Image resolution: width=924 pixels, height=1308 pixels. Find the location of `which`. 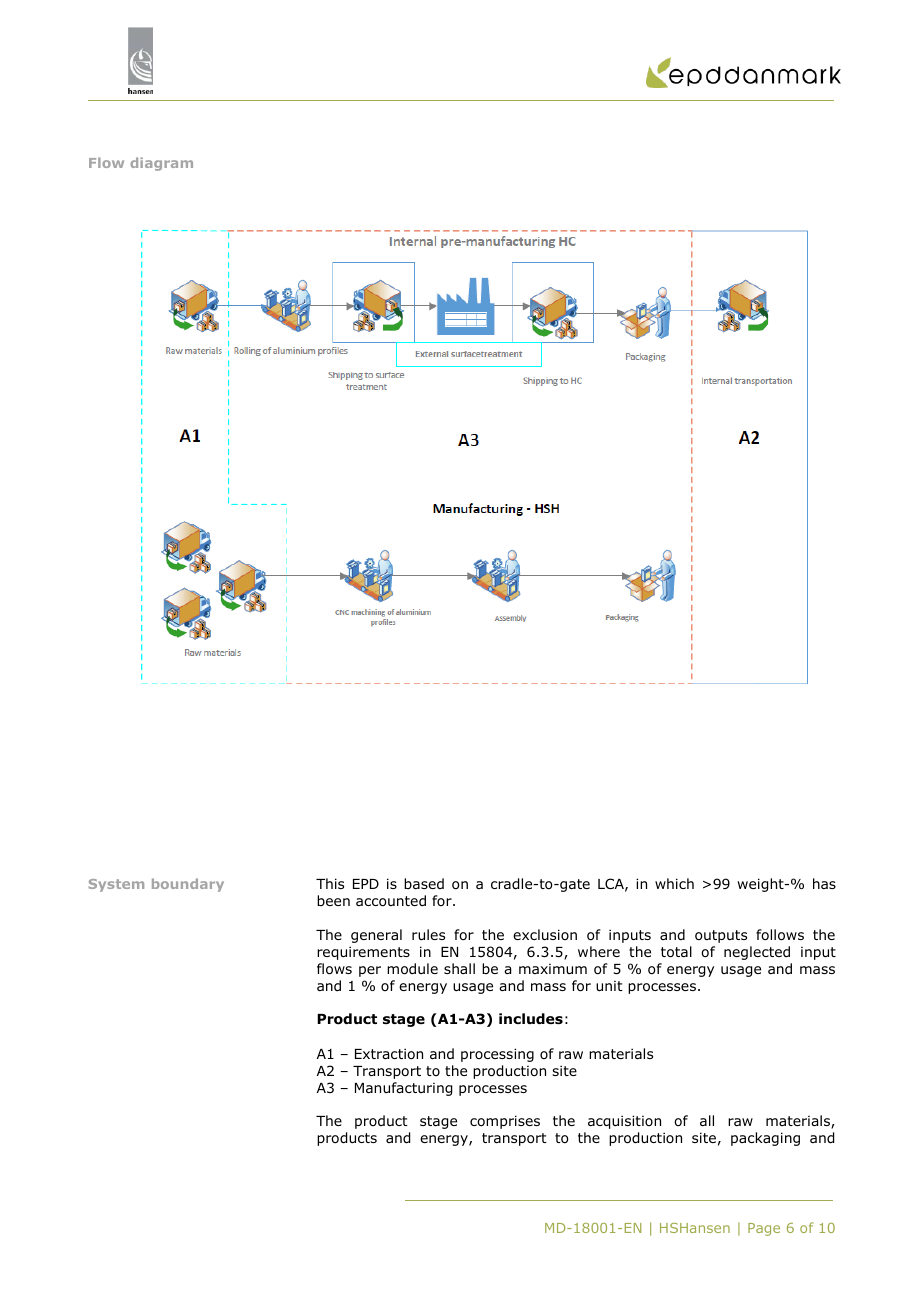

which is located at coordinates (674, 883).
